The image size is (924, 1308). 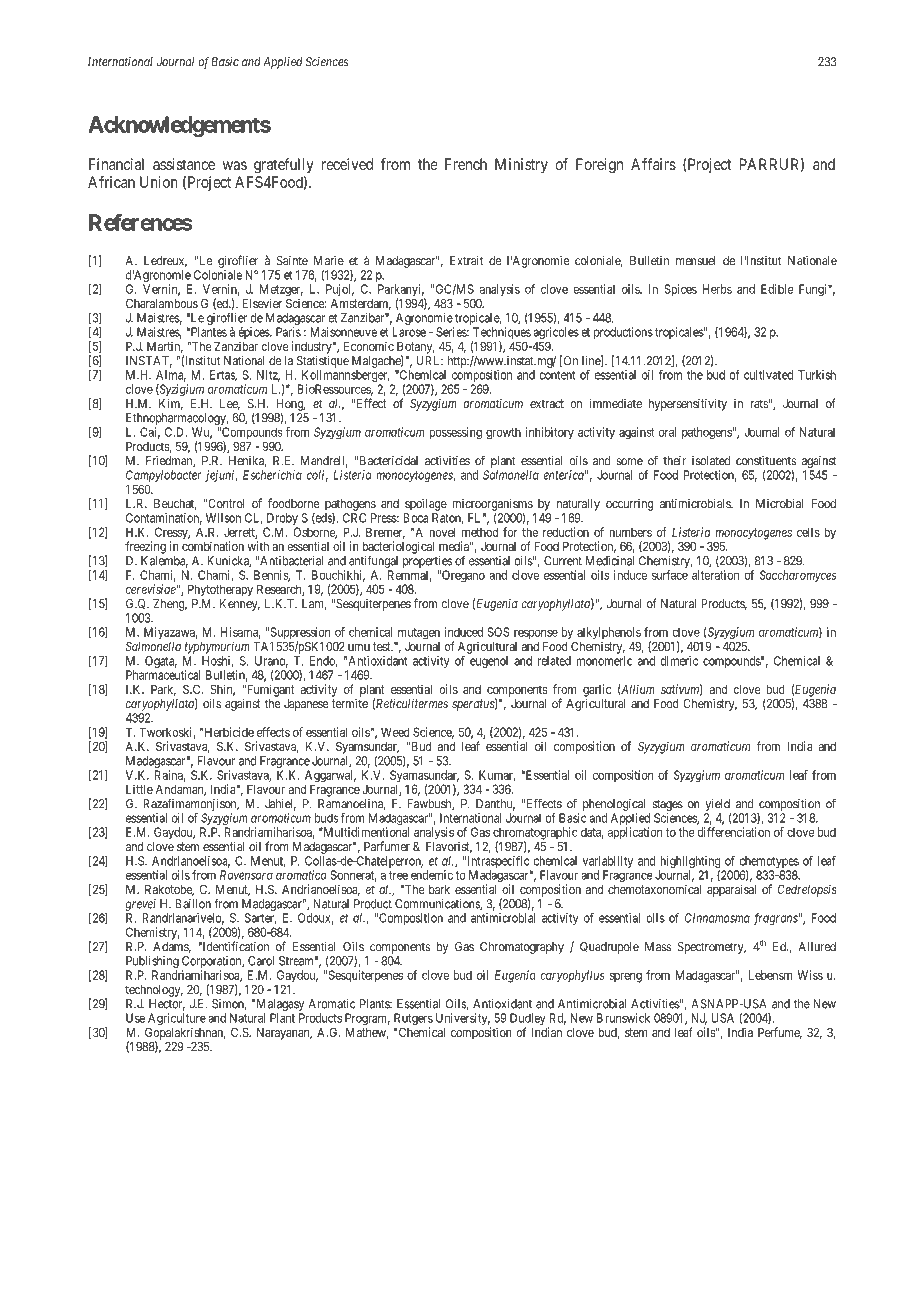 What do you see at coordinates (653, 164) in the document?
I see `Affairs` at bounding box center [653, 164].
